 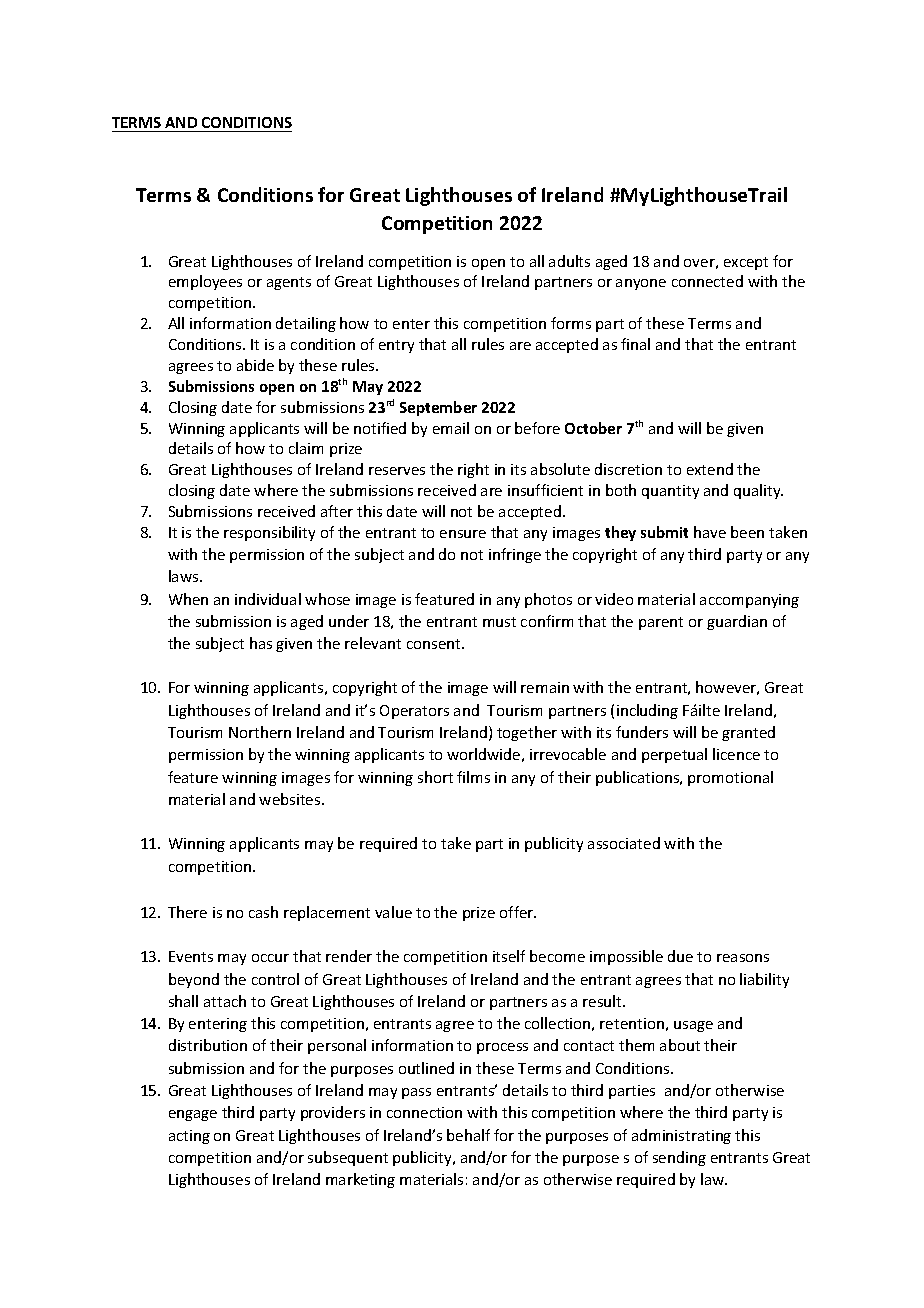 I want to click on have, so click(x=710, y=532).
